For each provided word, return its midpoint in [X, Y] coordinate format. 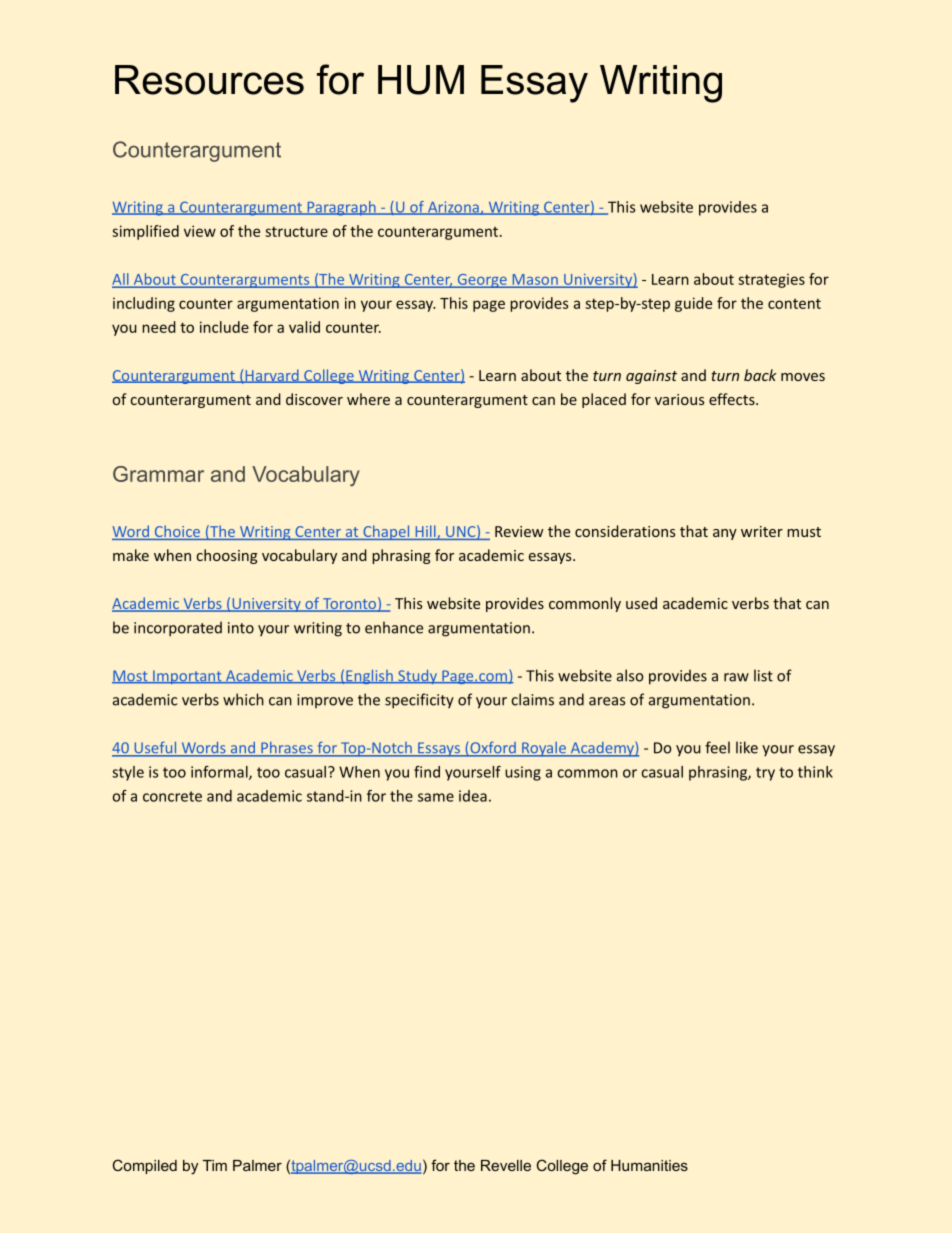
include [224, 327]
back [760, 375]
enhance [394, 627]
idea [473, 796]
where [368, 399]
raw [736, 677]
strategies [771, 280]
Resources [209, 80]
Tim [215, 1165]
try [765, 774]
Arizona [453, 208]
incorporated [178, 629]
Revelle [506, 1165]
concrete [172, 796]
